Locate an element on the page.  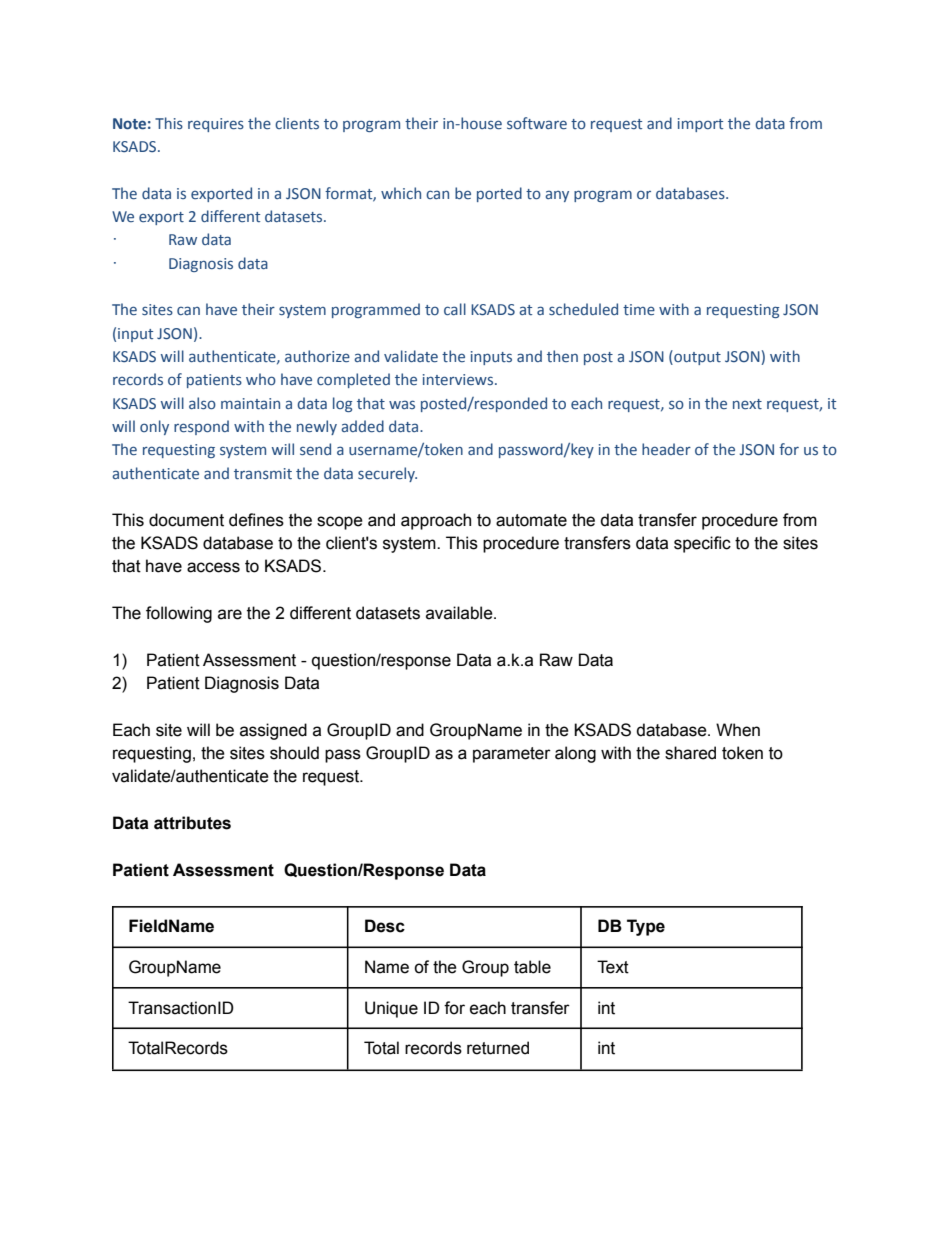
import is located at coordinates (700, 125).
